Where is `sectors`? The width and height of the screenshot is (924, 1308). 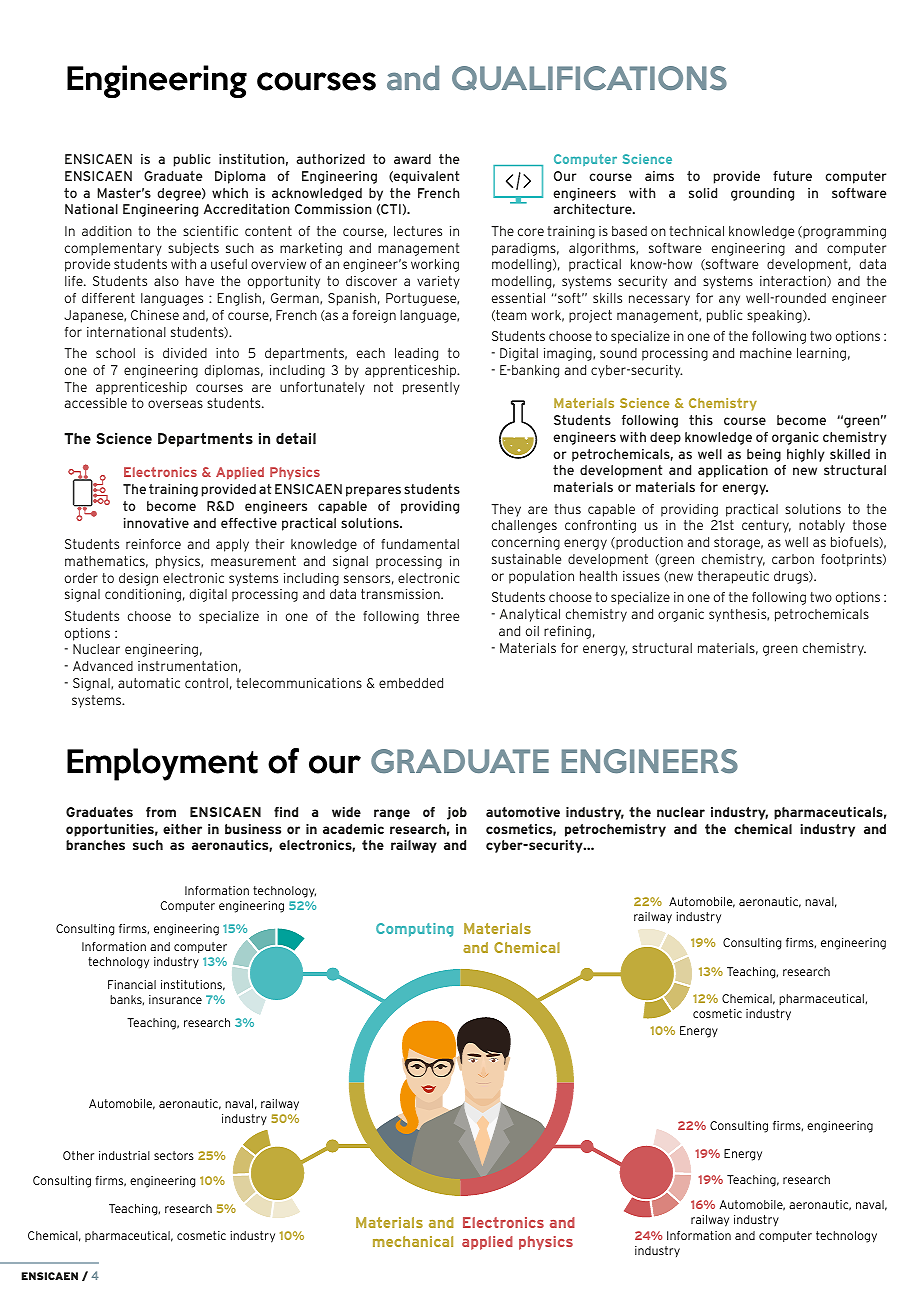 sectors is located at coordinates (174, 1155).
